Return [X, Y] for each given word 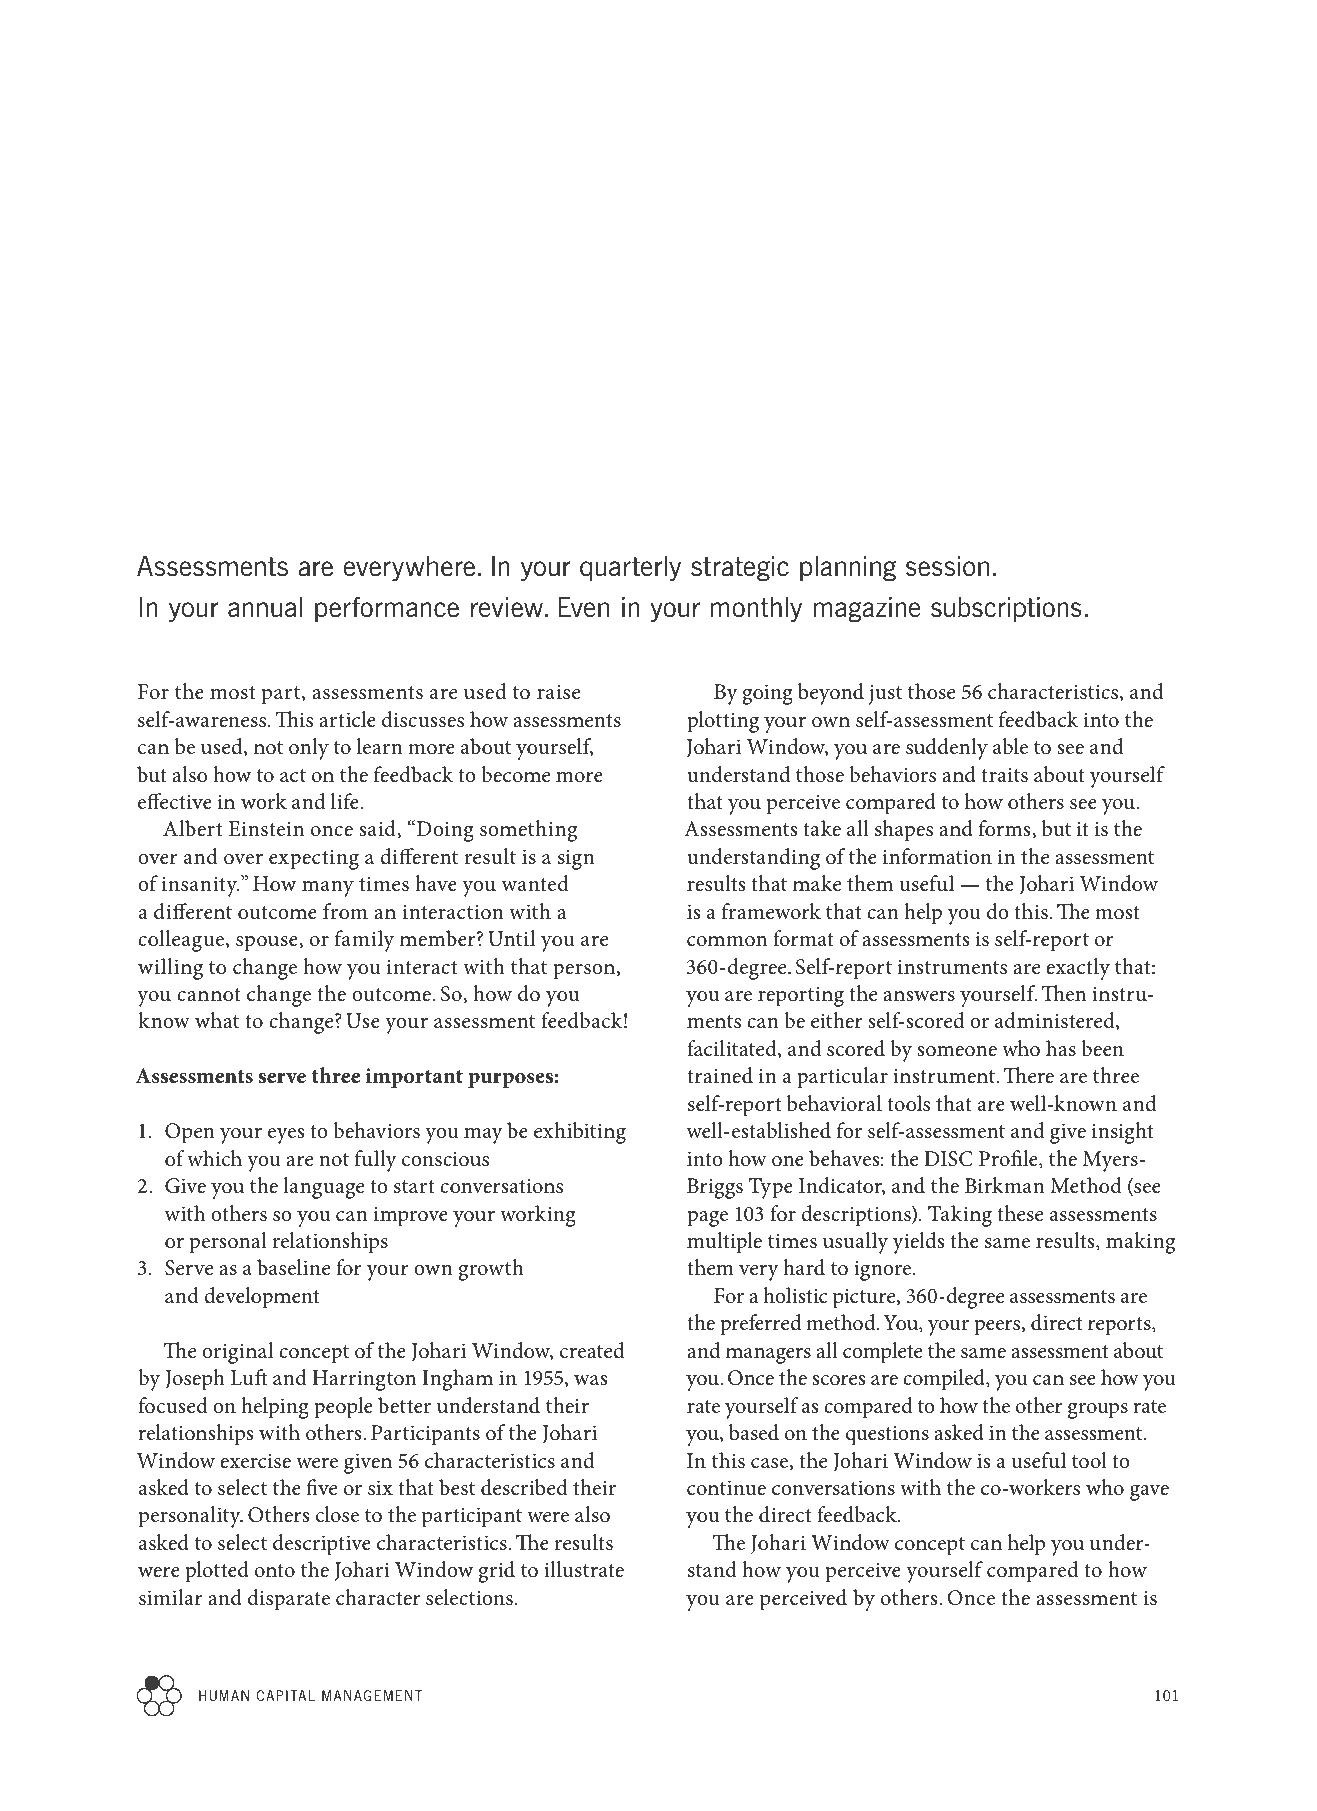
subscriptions [1006, 610]
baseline [293, 1267]
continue [726, 1488]
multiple [724, 1243]
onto [275, 1571]
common [727, 941]
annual [265, 607]
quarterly [630, 569]
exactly [1078, 969]
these [1020, 1213]
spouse [268, 944]
